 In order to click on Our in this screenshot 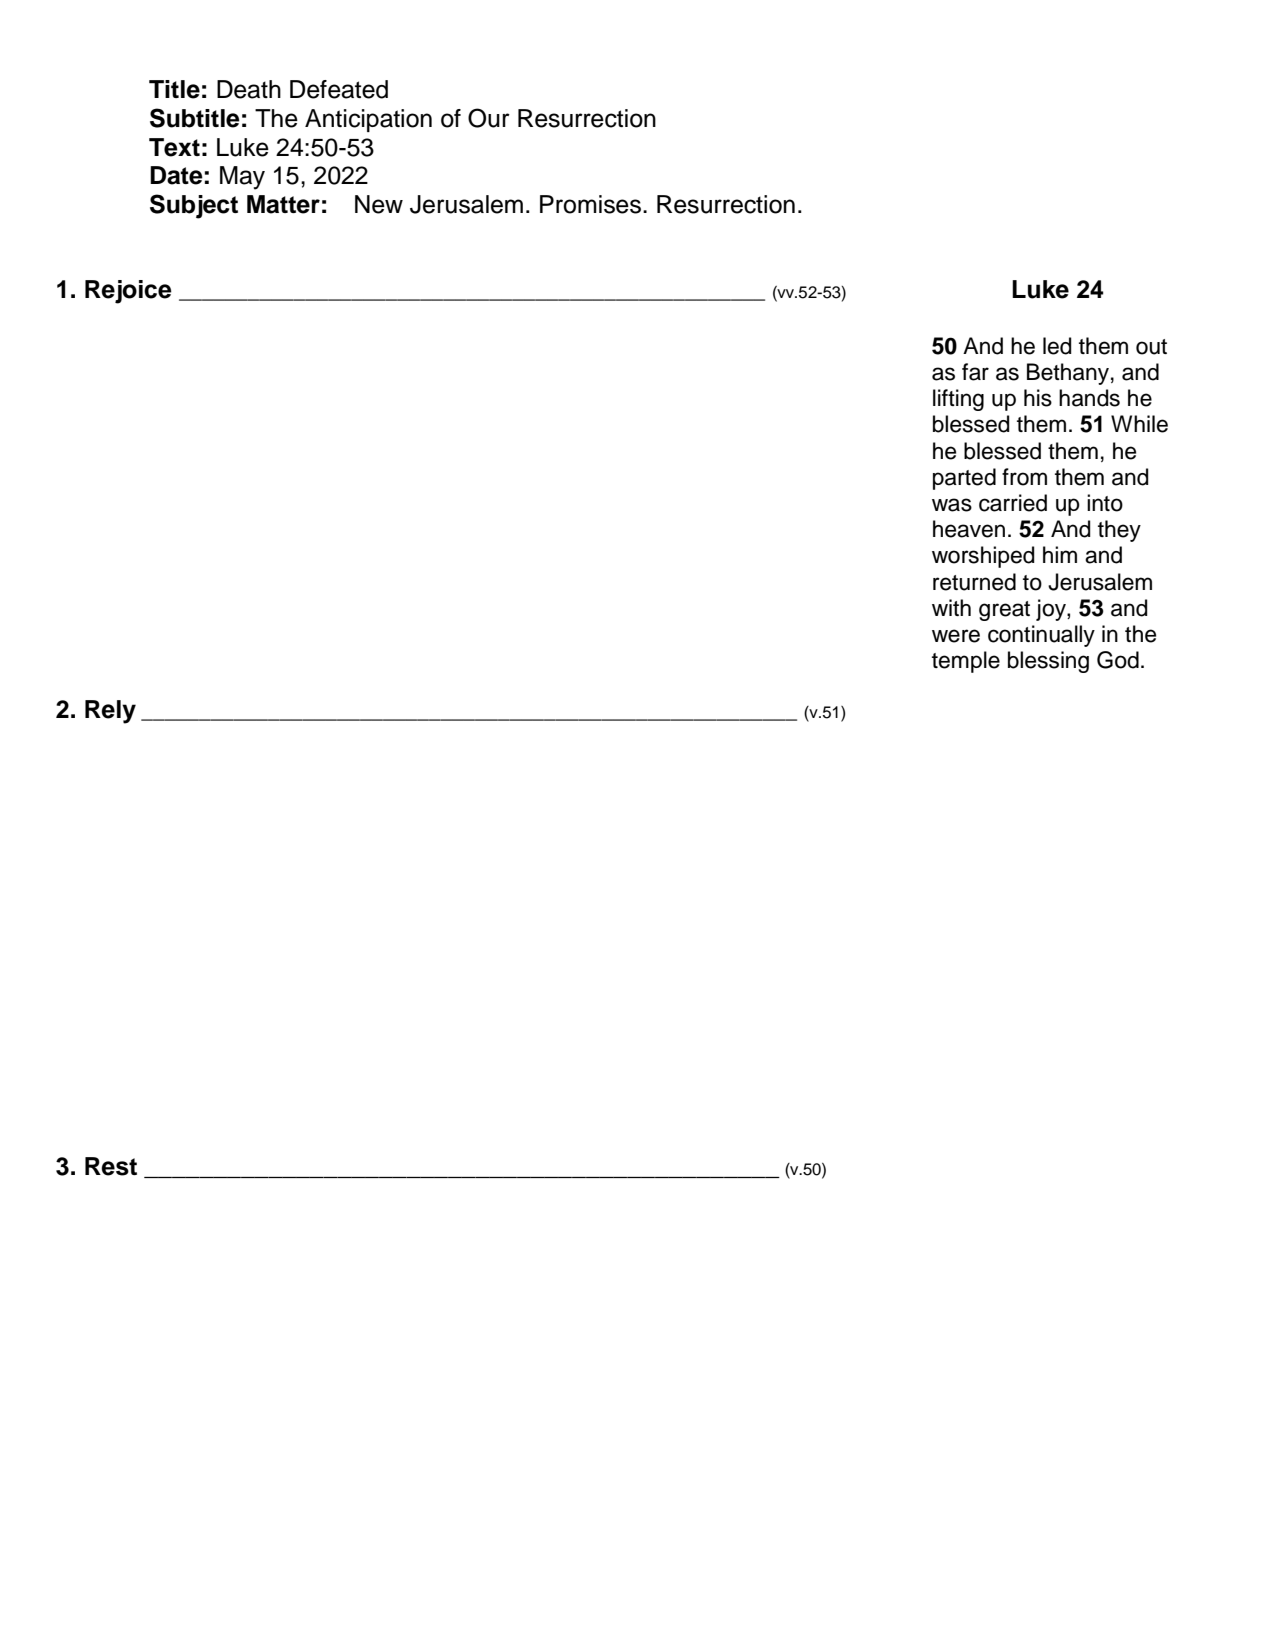, I will do `click(489, 118)`.
